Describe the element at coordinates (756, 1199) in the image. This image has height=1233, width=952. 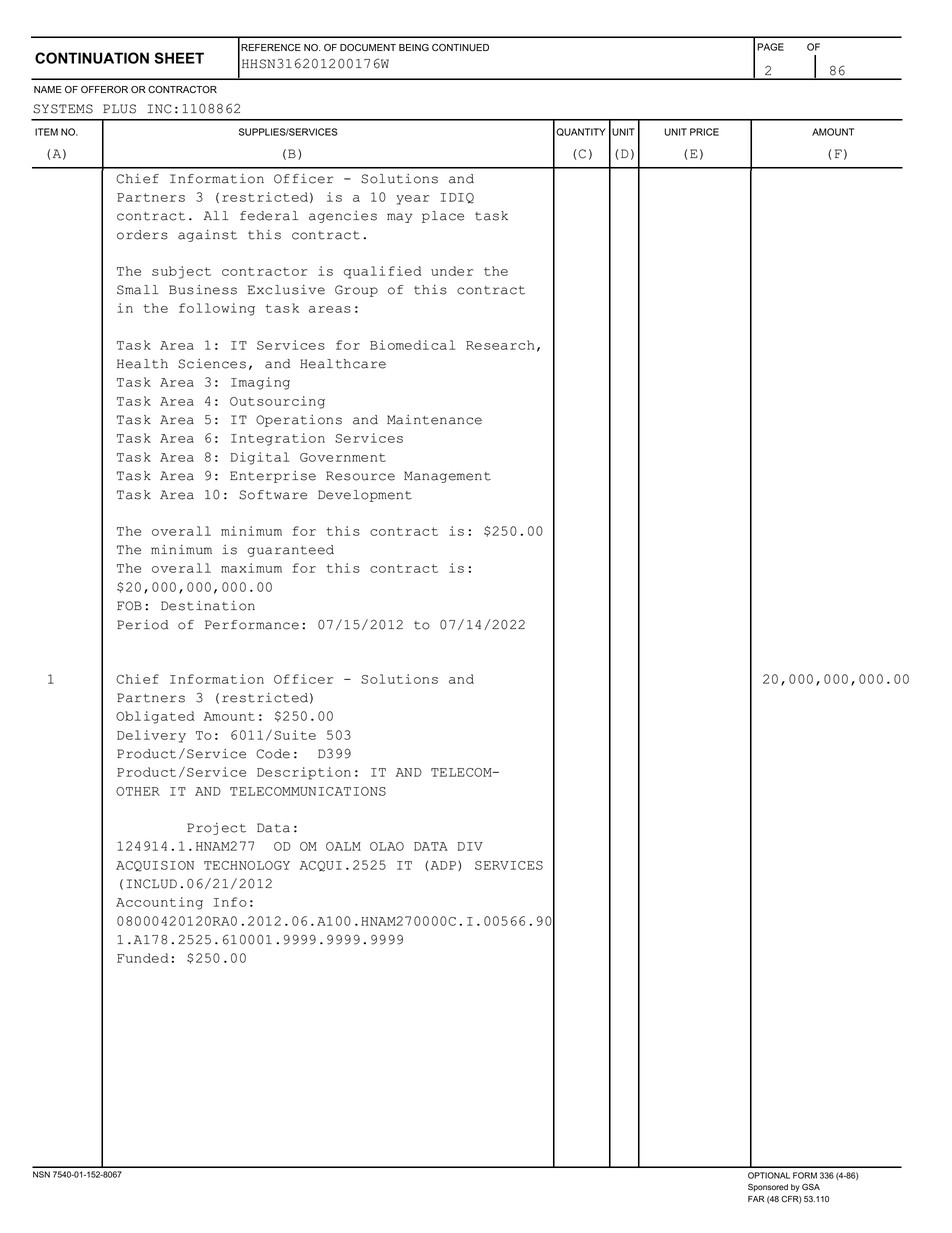
I see `FAR` at that location.
